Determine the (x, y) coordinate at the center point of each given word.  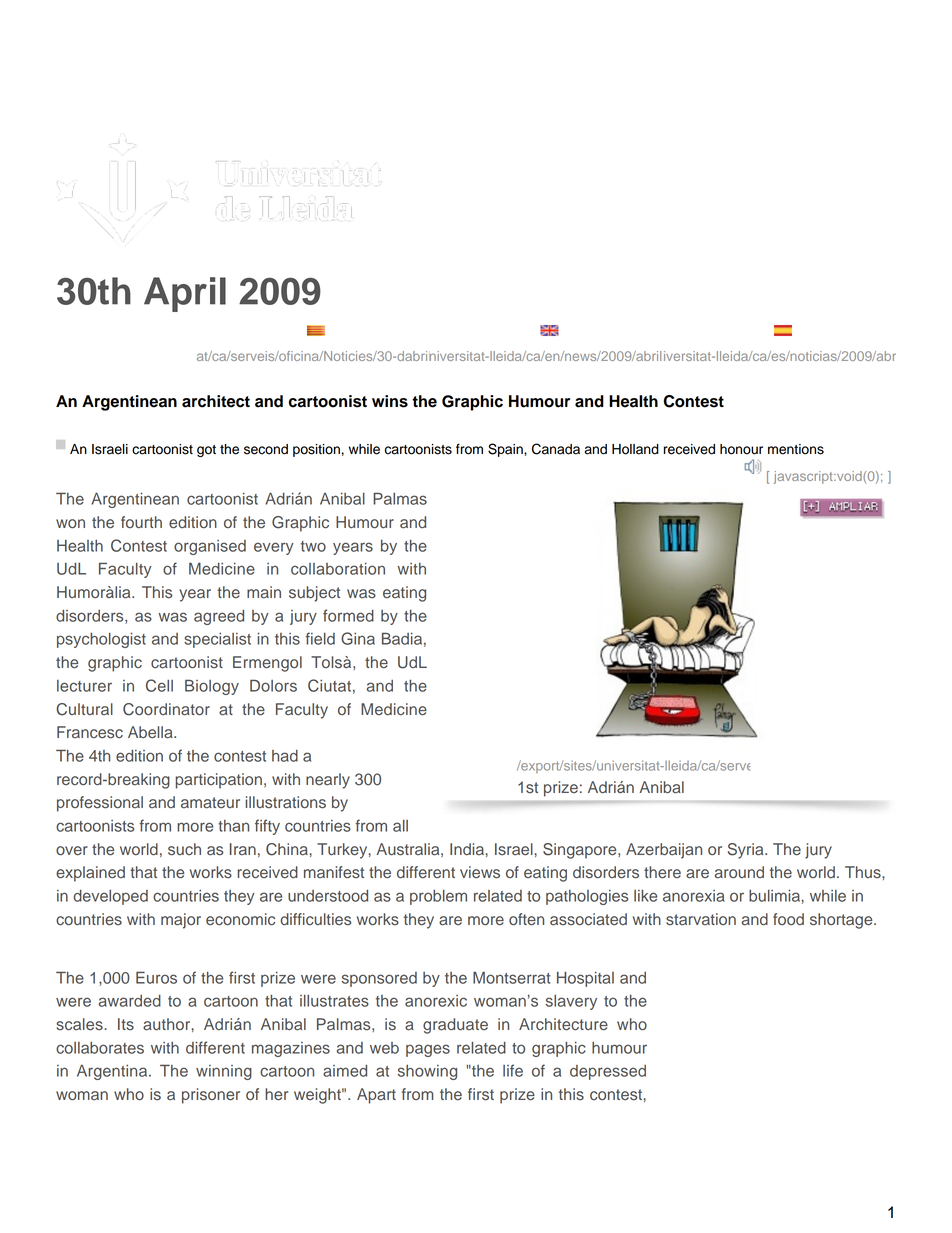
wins (390, 401)
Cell (159, 685)
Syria (747, 851)
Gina (358, 638)
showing (427, 1072)
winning (224, 1072)
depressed (608, 1072)
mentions (796, 449)
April (185, 294)
